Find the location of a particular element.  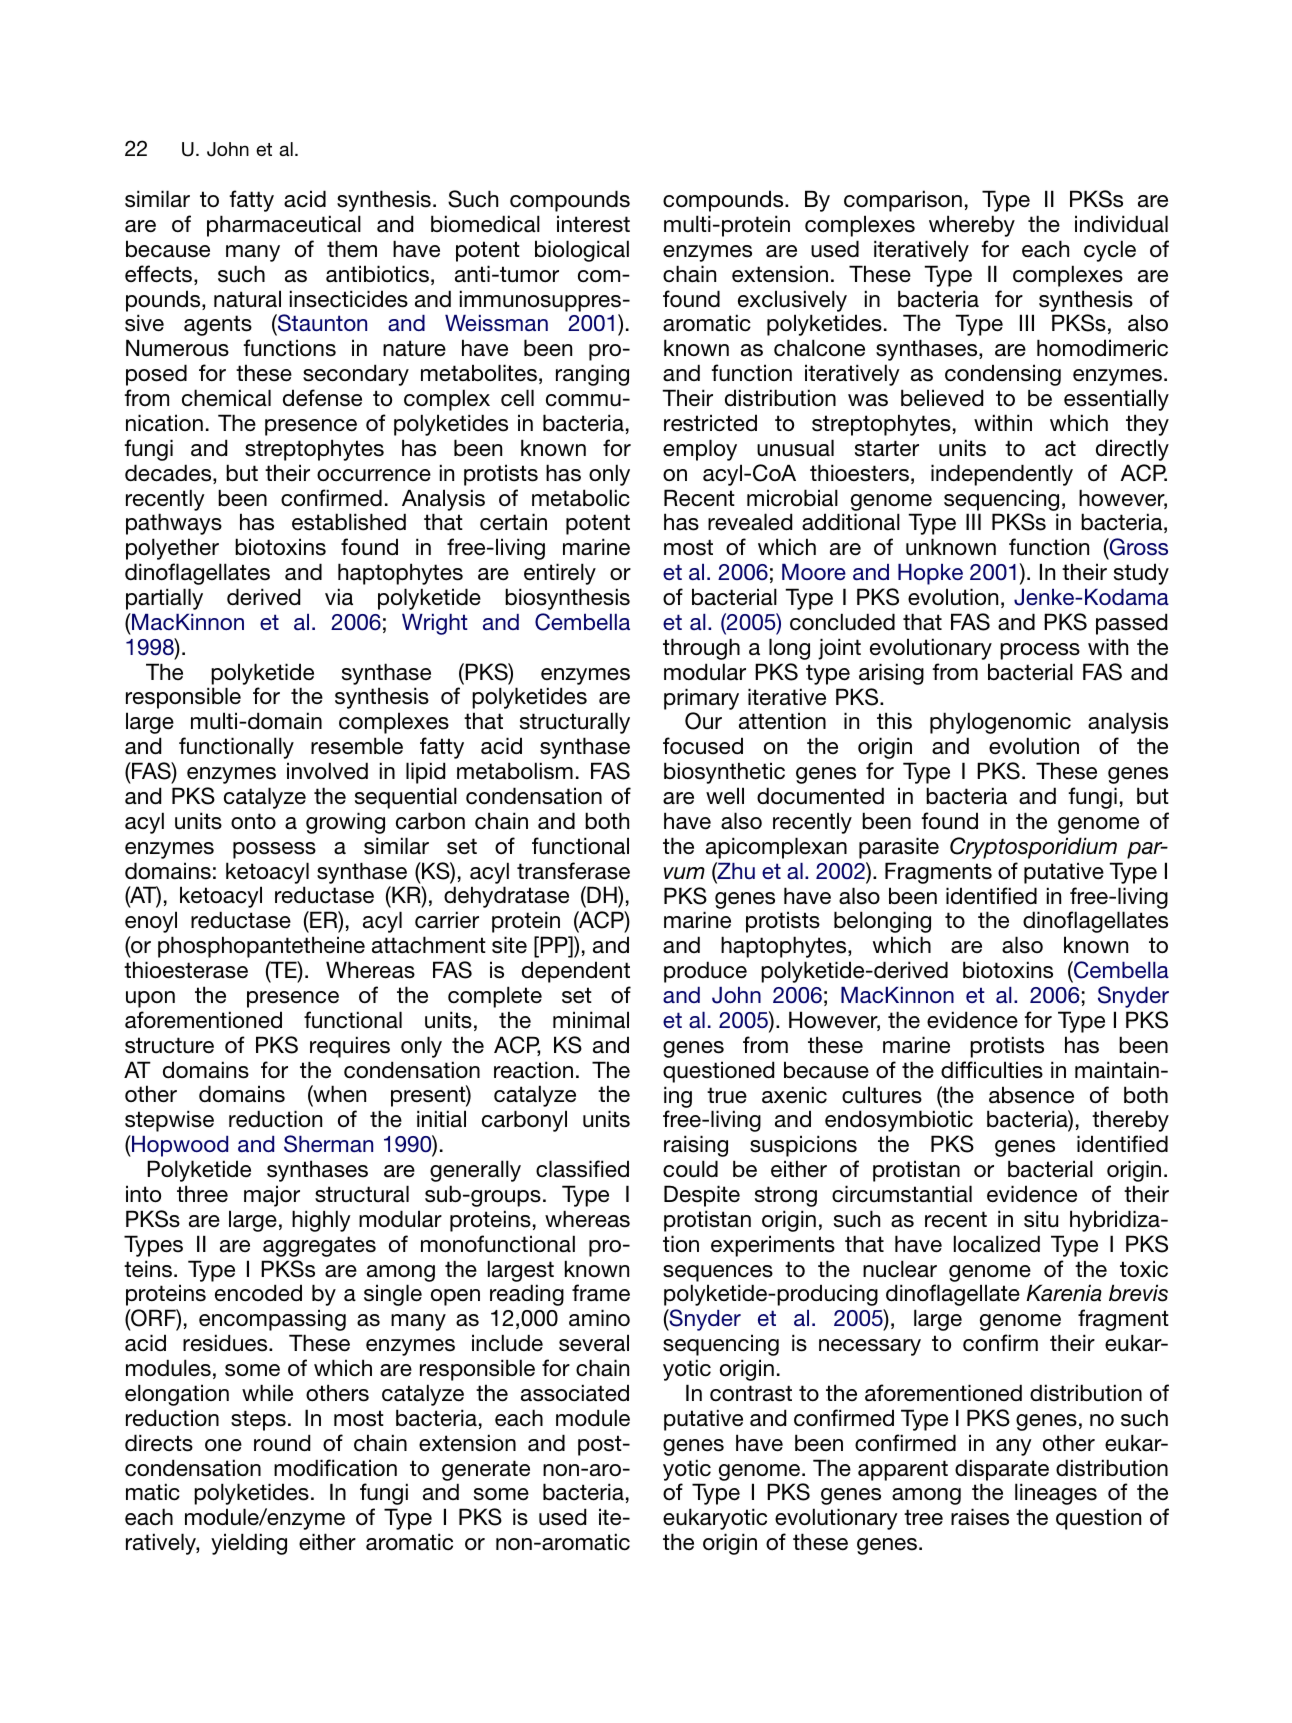

could is located at coordinates (690, 1169).
